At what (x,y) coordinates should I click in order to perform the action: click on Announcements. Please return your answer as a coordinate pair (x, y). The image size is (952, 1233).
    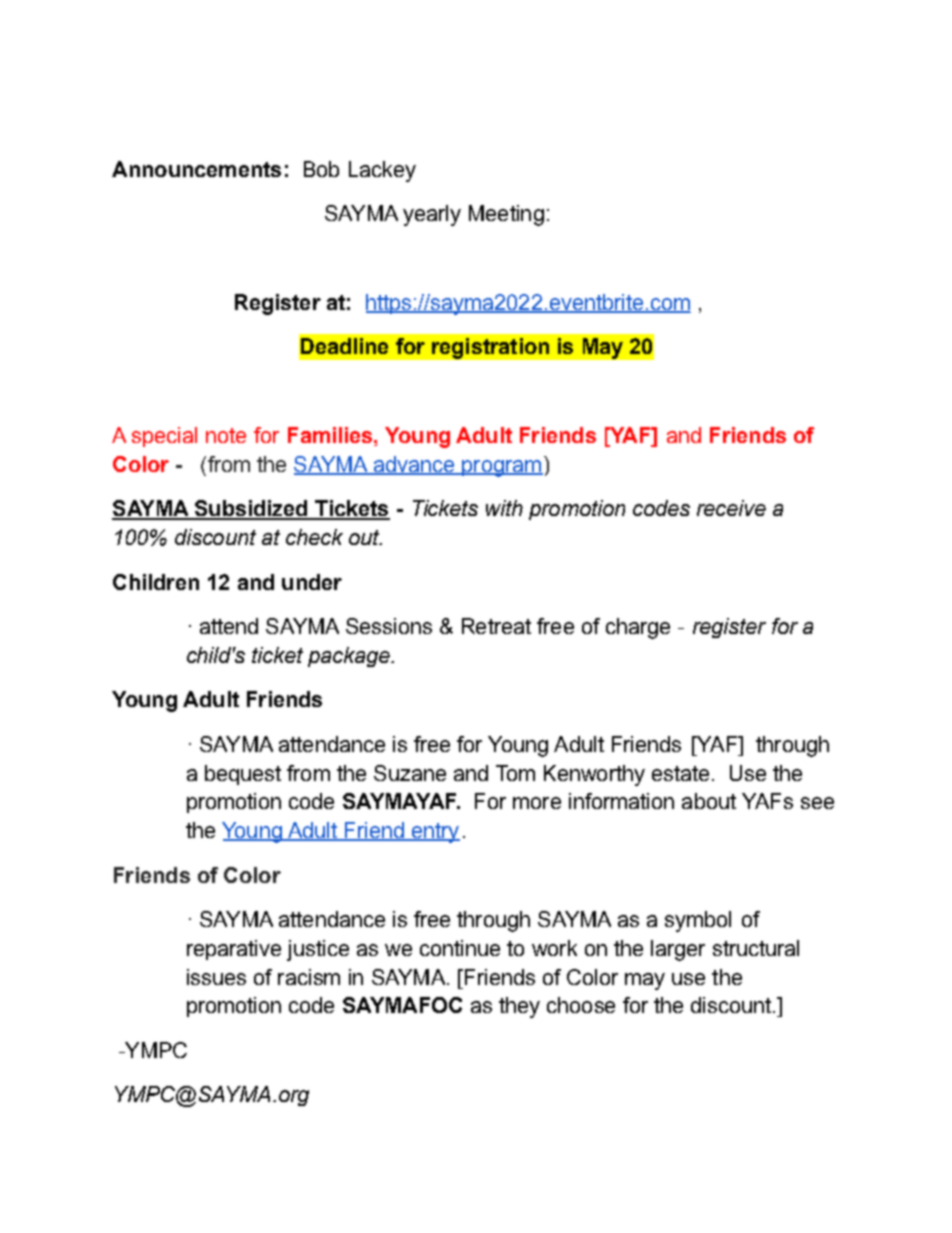
    Looking at the image, I should click on (196, 169).
